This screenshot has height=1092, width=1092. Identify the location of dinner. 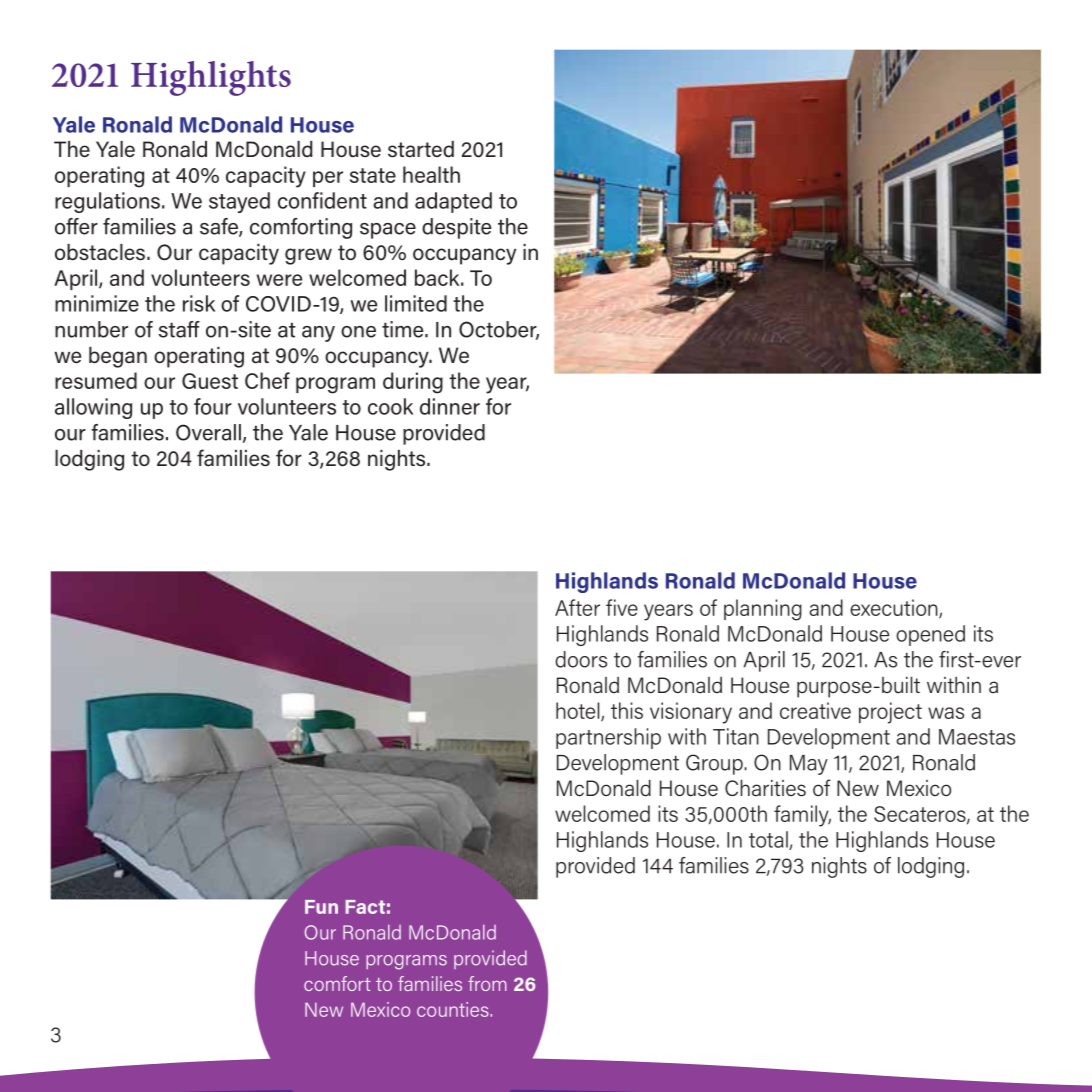
(450, 406).
